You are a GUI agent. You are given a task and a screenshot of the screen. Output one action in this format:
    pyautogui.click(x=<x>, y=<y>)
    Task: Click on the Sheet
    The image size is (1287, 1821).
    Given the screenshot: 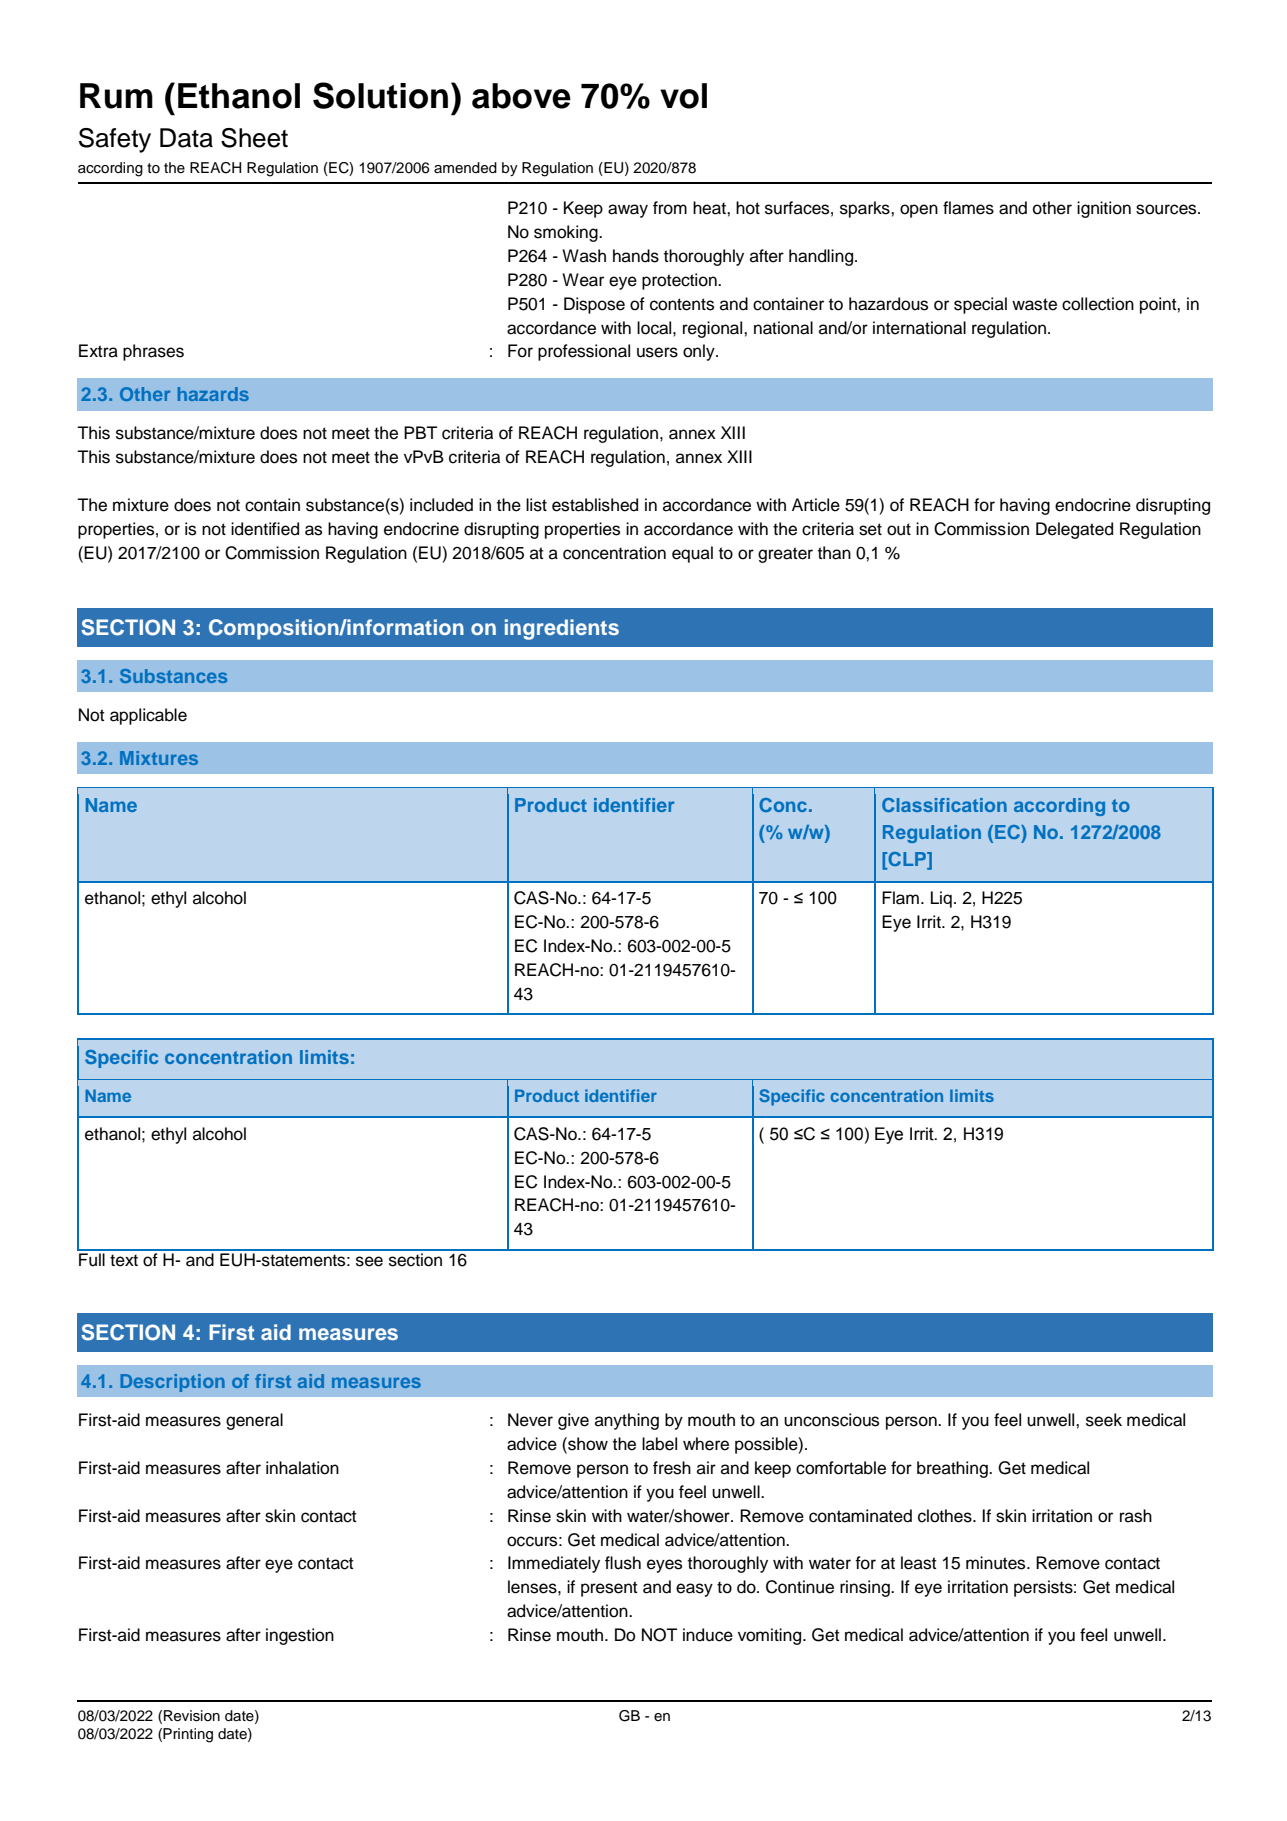 What is the action you would take?
    pyautogui.click(x=254, y=138)
